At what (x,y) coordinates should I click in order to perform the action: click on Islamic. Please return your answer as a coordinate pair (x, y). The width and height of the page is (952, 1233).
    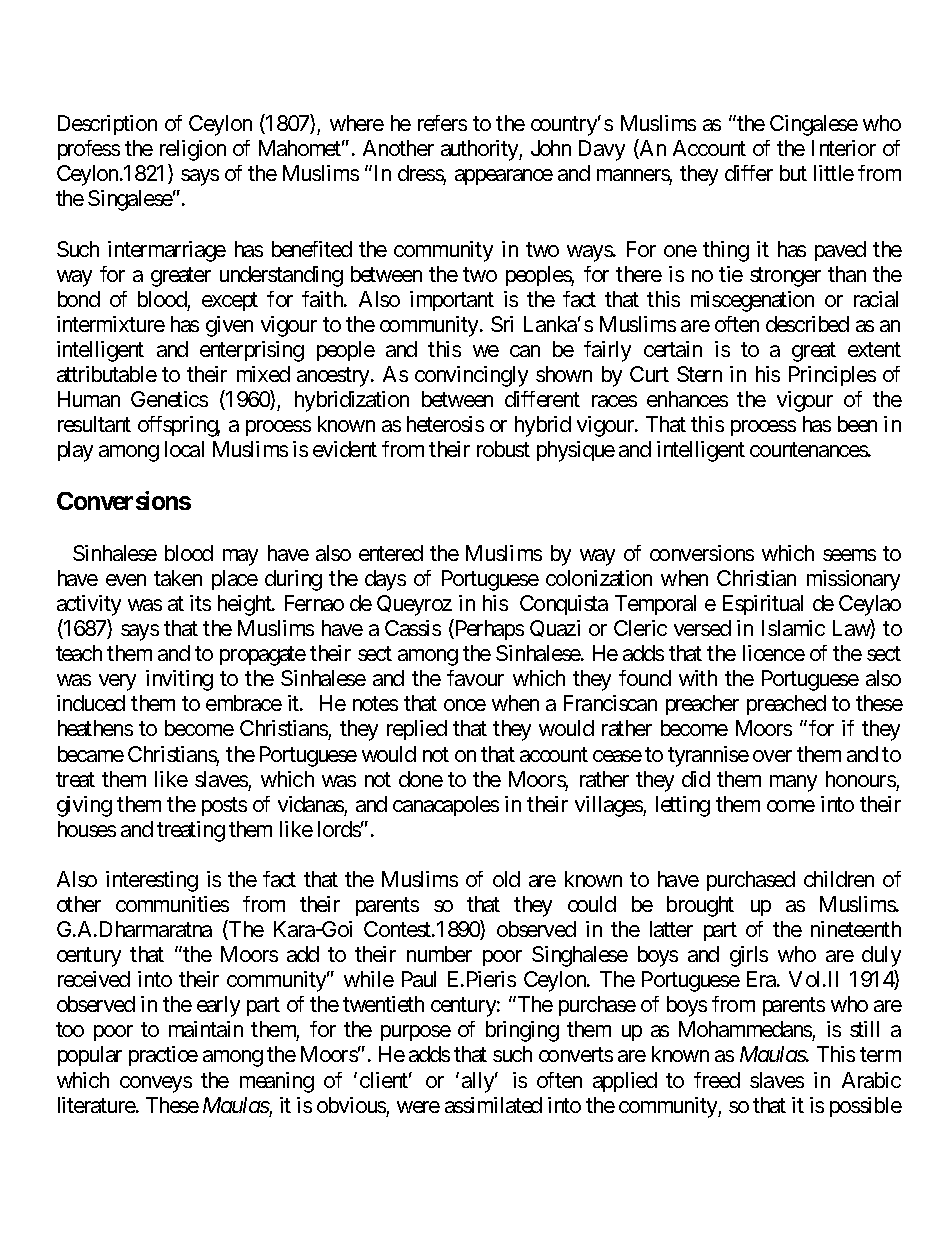
    Looking at the image, I should click on (793, 628).
